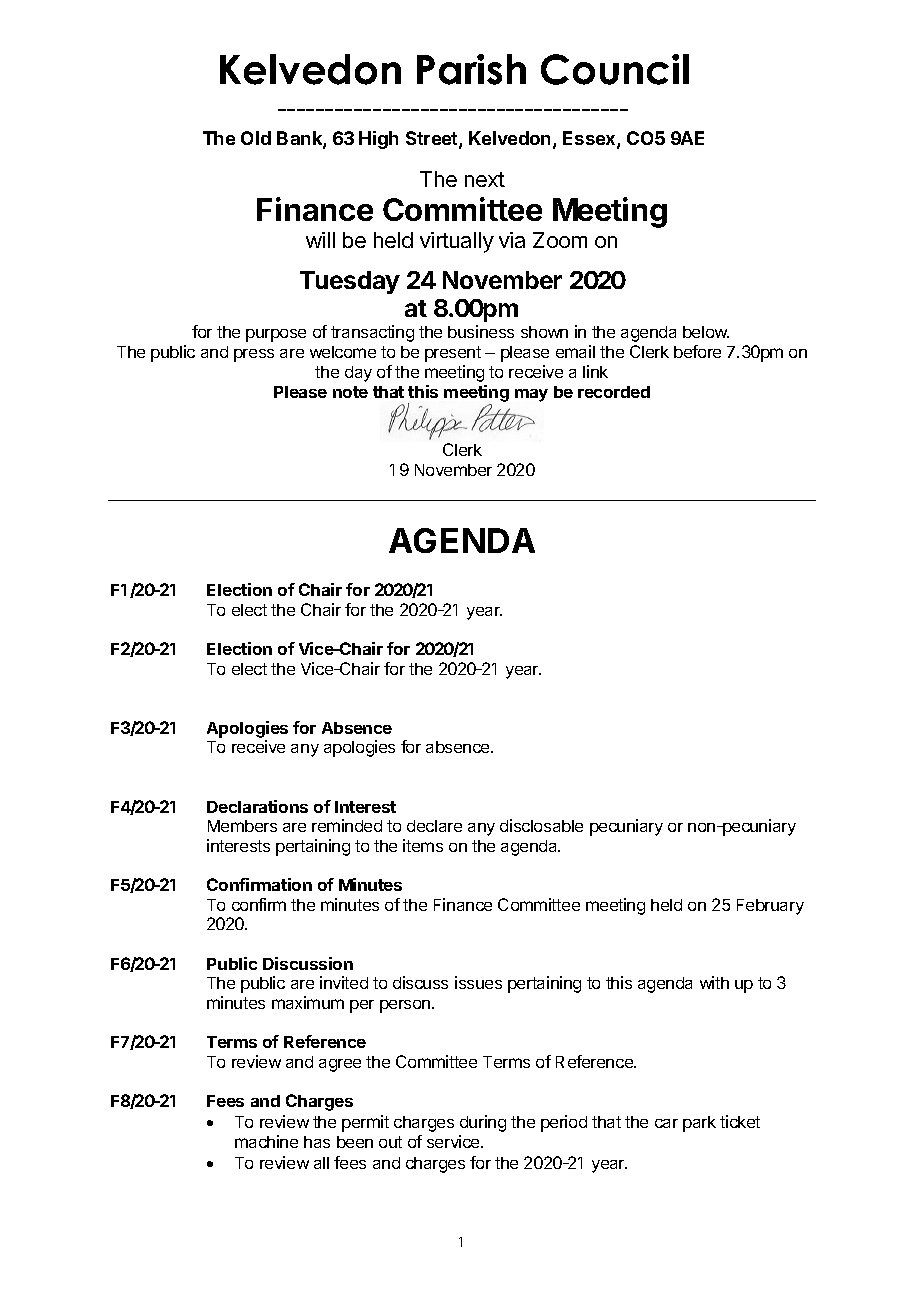 Image resolution: width=924 pixels, height=1308 pixels. Describe the element at coordinates (317, 1142) in the image. I see `has` at that location.
